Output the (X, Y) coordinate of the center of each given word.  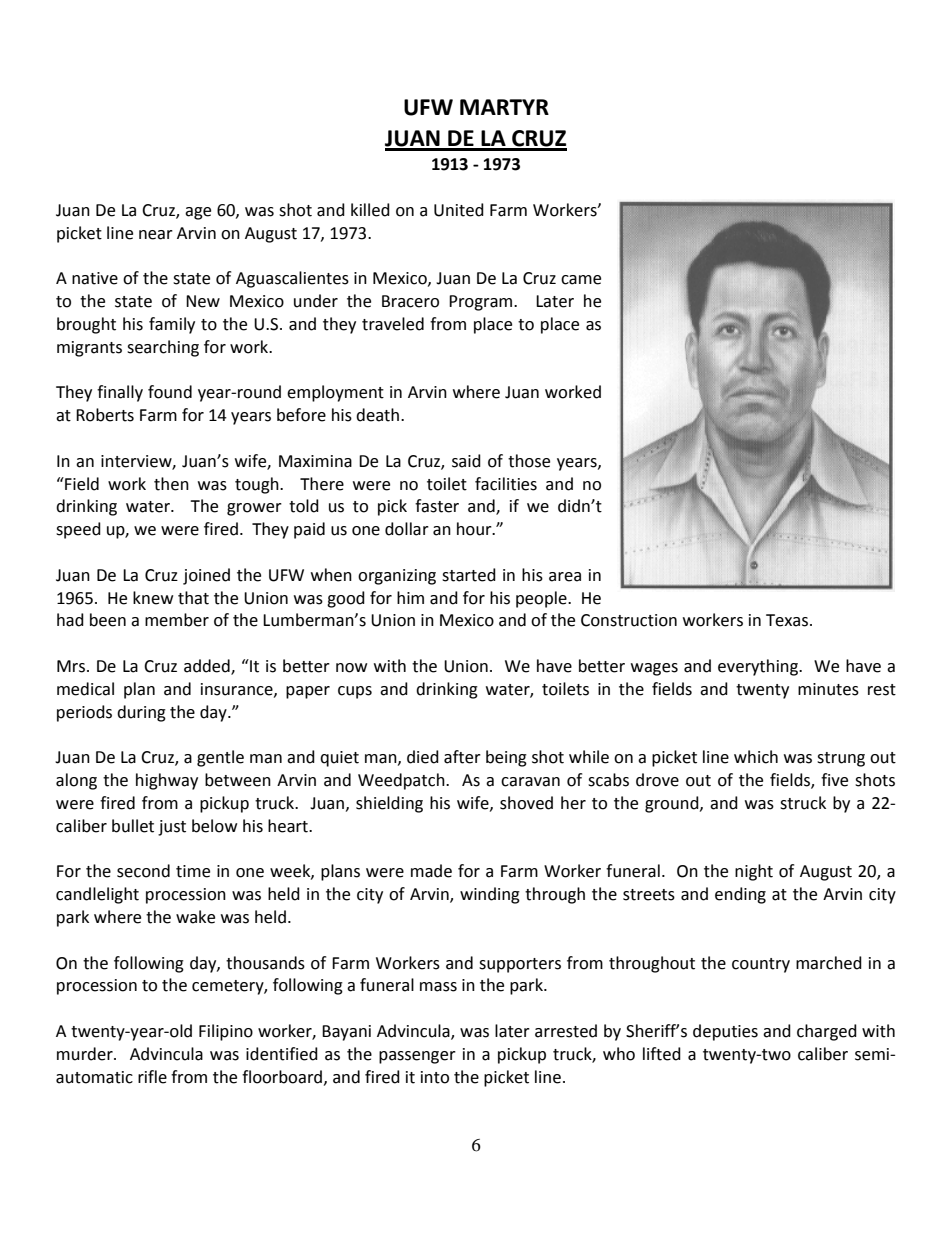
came (581, 280)
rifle (152, 1077)
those (529, 461)
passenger (417, 1057)
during (141, 713)
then (171, 484)
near (156, 235)
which (756, 757)
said (466, 461)
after (462, 757)
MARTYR (504, 107)
